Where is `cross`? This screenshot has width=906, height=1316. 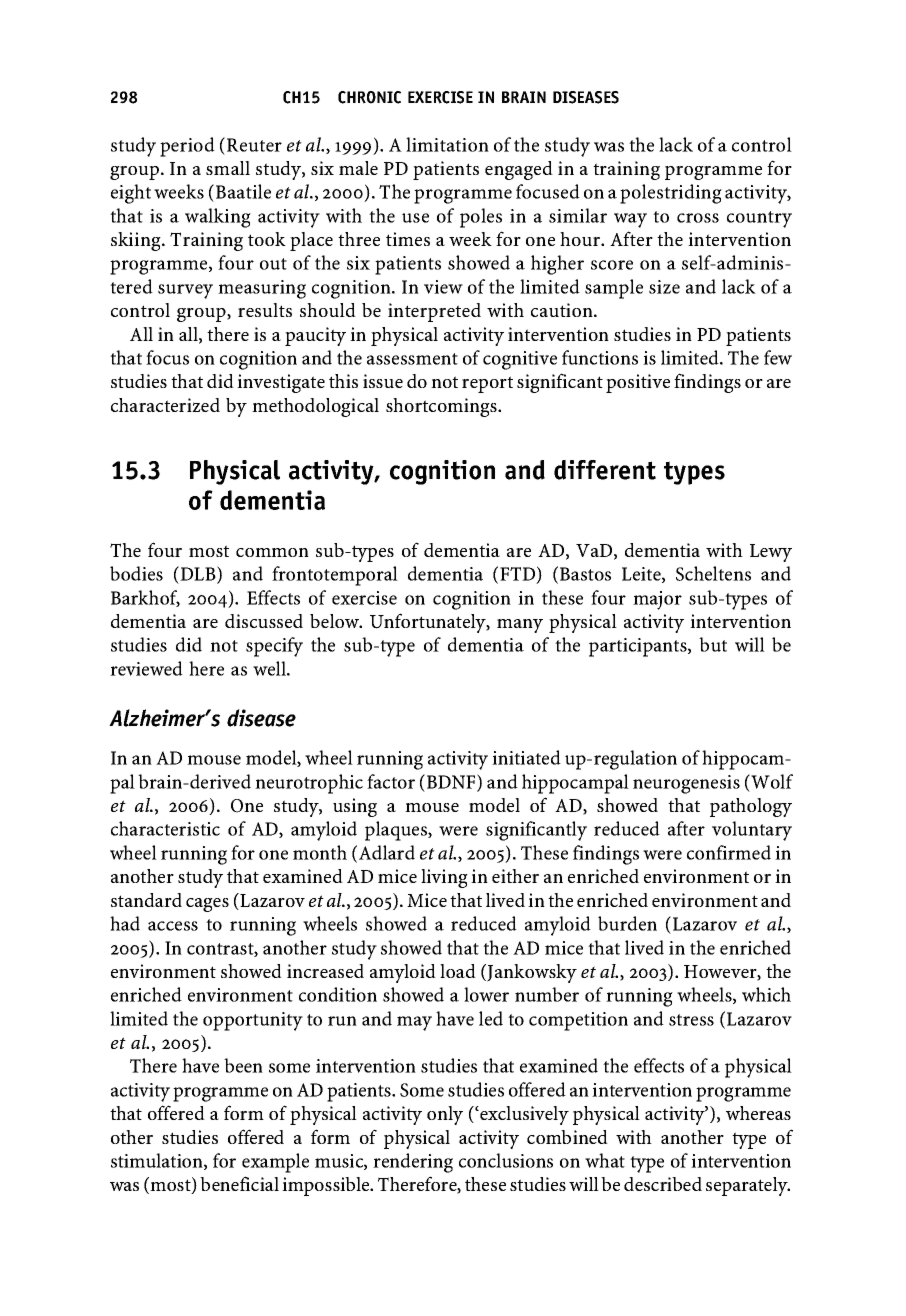
cross is located at coordinates (698, 218).
